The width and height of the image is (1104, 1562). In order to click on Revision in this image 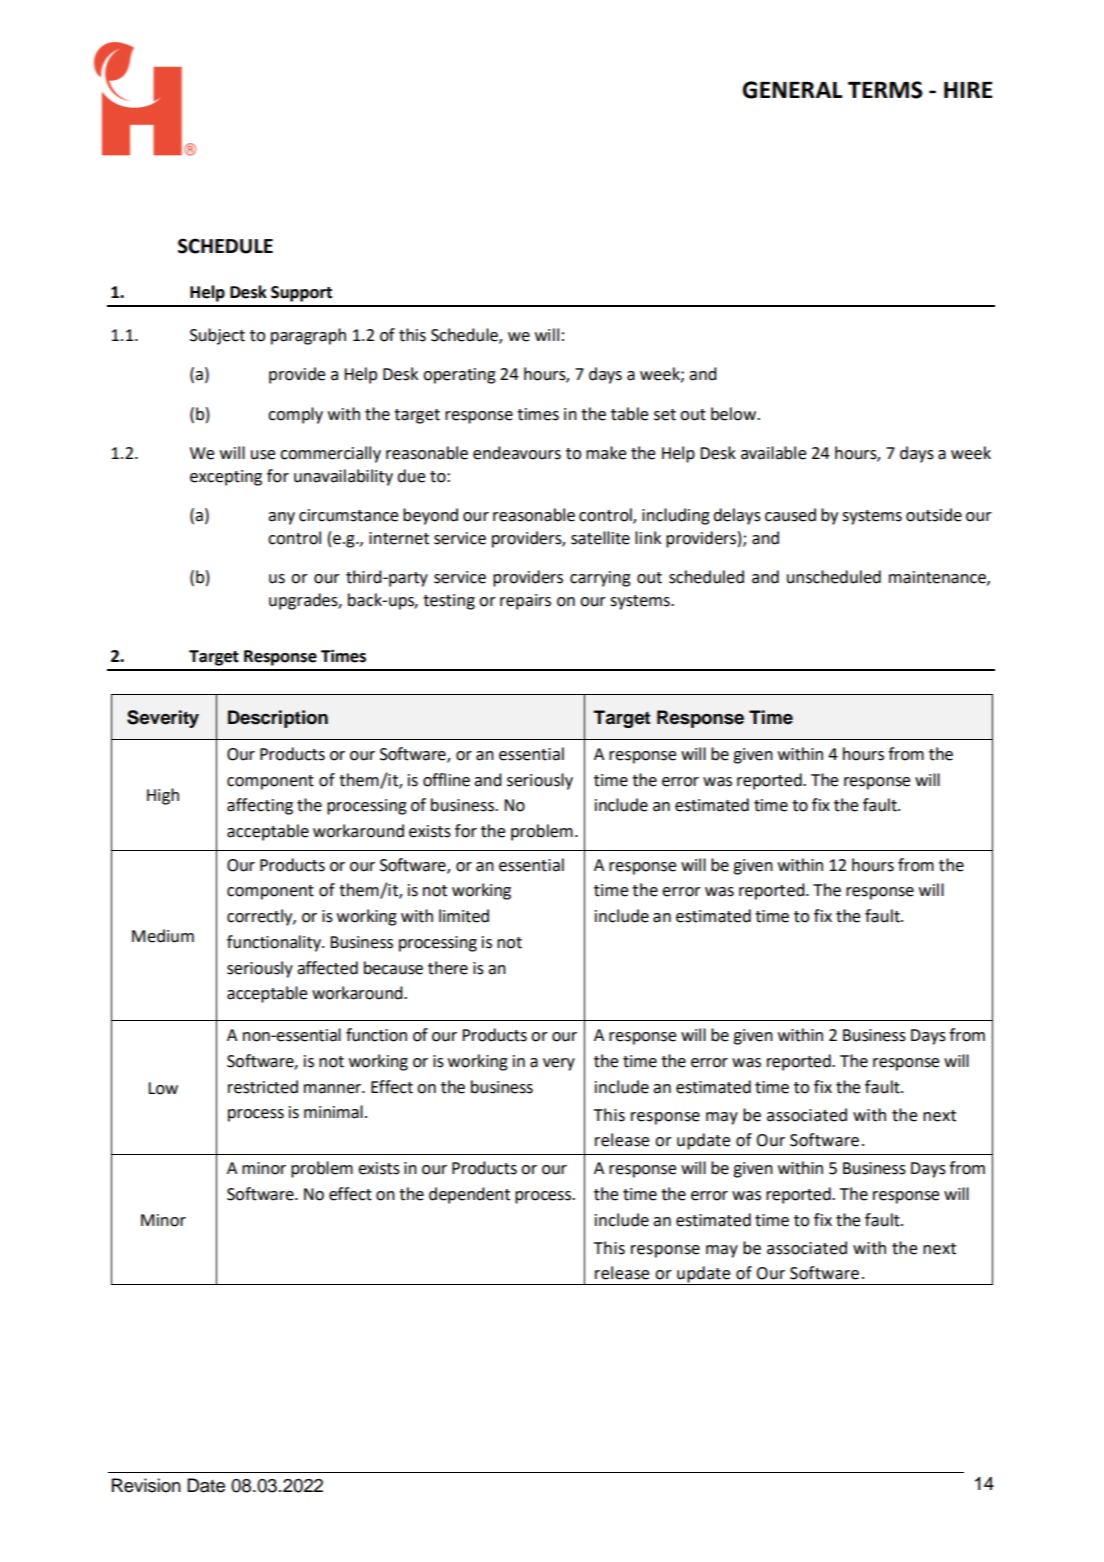, I will do `click(146, 1485)`.
